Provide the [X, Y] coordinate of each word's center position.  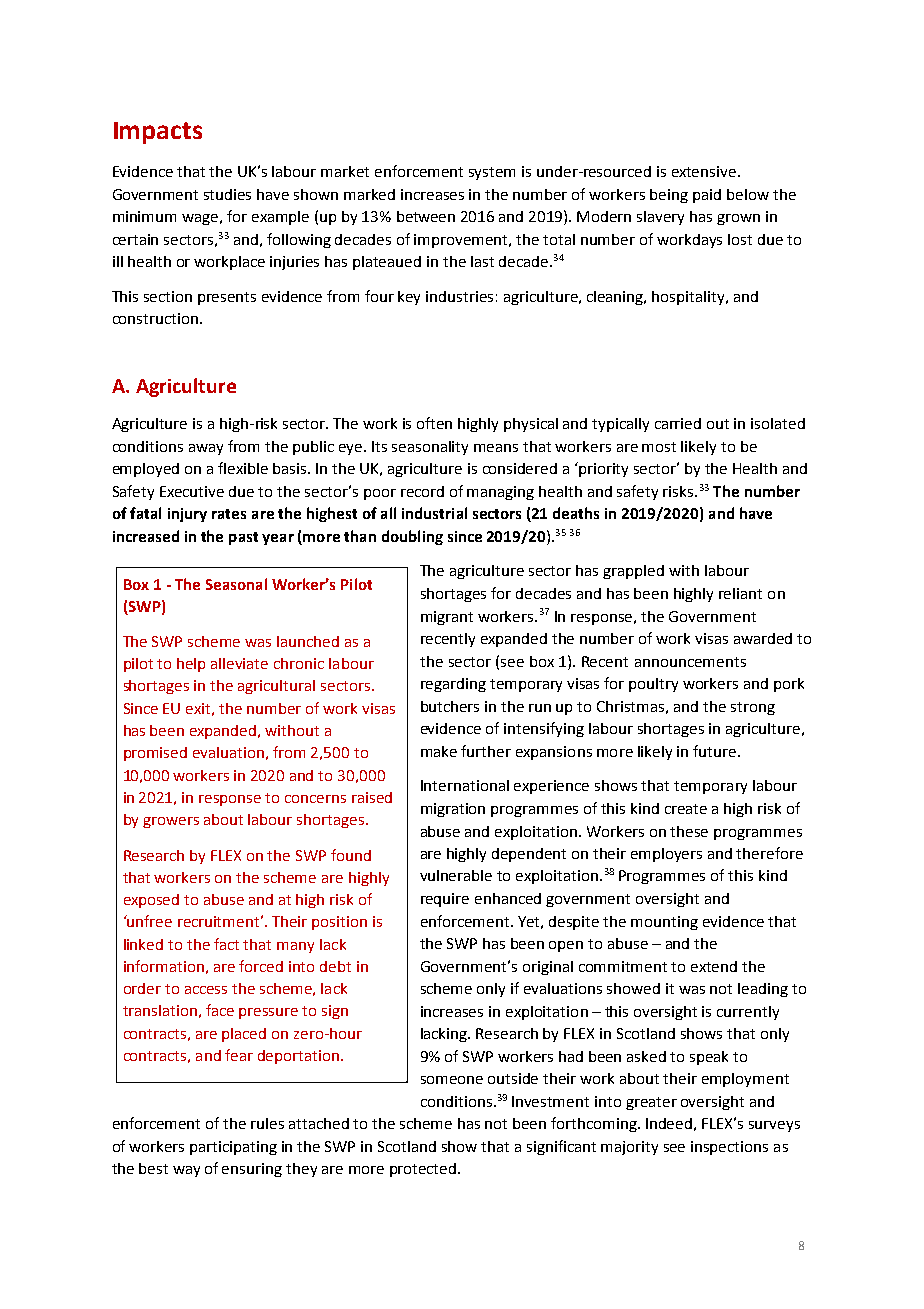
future [714, 751]
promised [155, 754]
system [492, 173]
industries [459, 296]
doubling [412, 537]
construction [157, 318]
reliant [740, 593]
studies [227, 194]
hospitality [689, 298]
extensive [704, 171]
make [439, 751]
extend [714, 966]
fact [226, 944]
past [243, 538]
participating [233, 1148]
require [445, 900]
